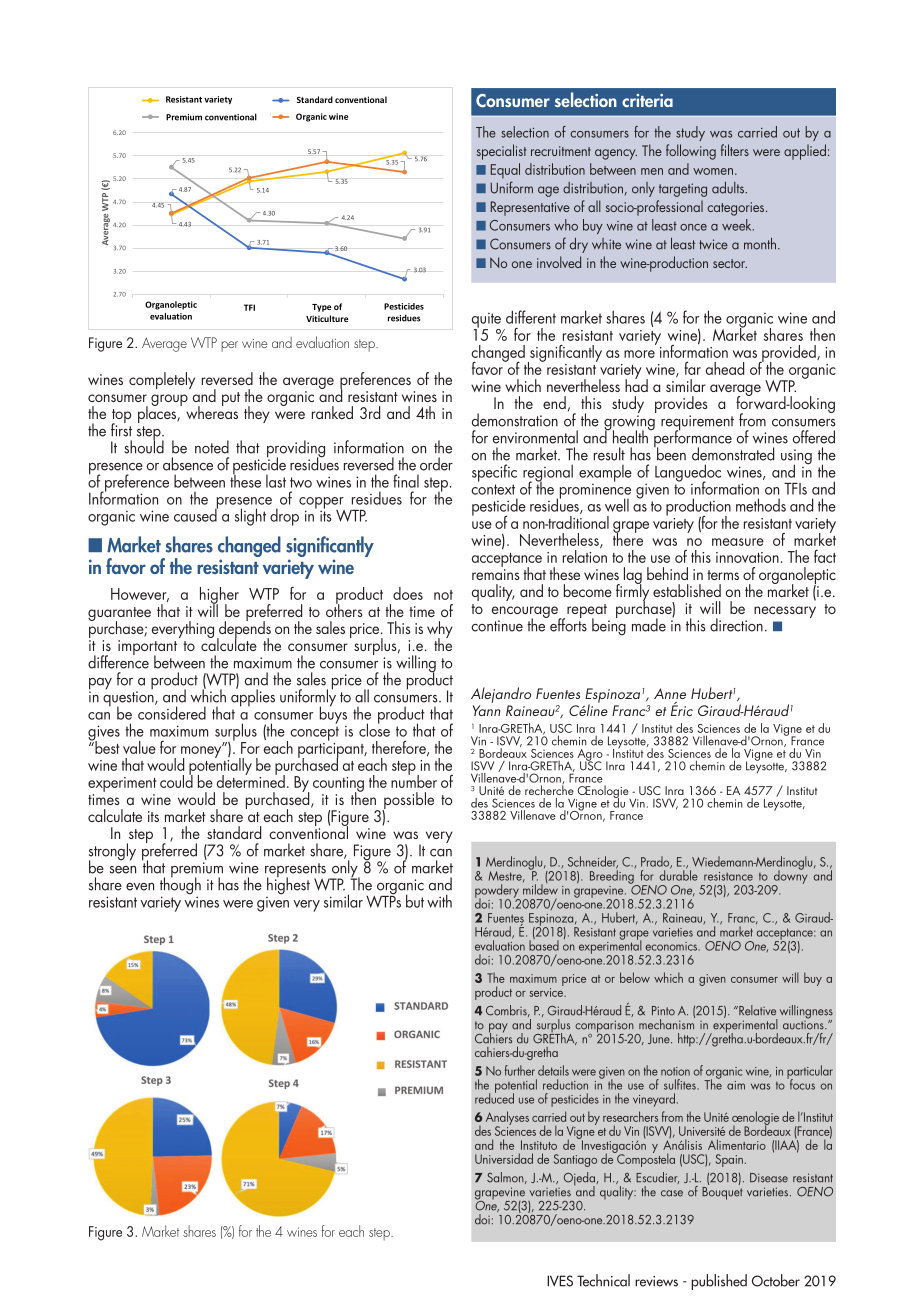 This screenshot has height=1308, width=924. Describe the element at coordinates (249, 307) in the screenshot. I see `IFT` at that location.
